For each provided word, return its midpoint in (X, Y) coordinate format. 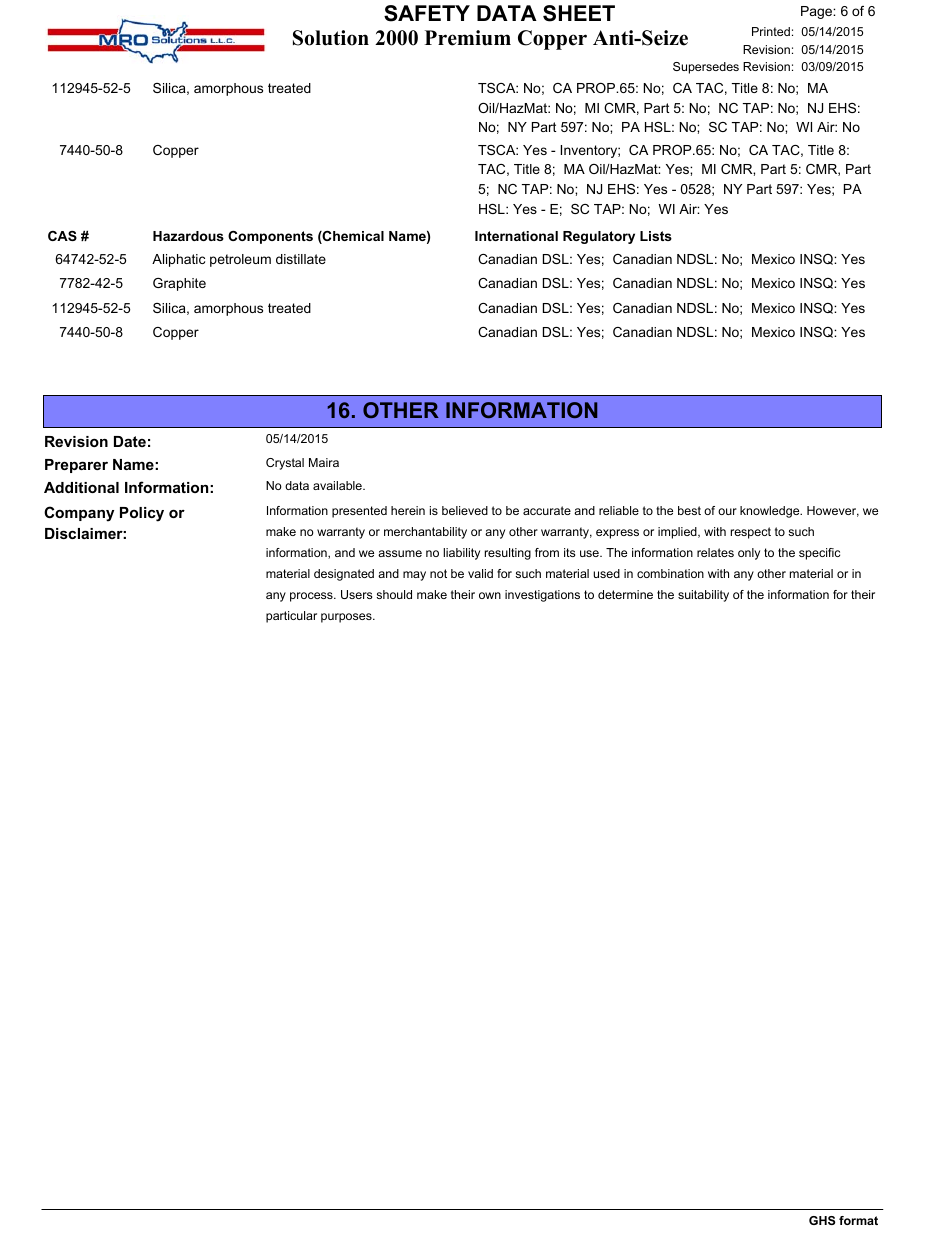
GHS (822, 1220)
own (490, 595)
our (727, 511)
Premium (468, 38)
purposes (347, 618)
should (394, 594)
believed (465, 510)
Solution (331, 38)
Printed (771, 31)
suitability (703, 596)
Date (130, 441)
